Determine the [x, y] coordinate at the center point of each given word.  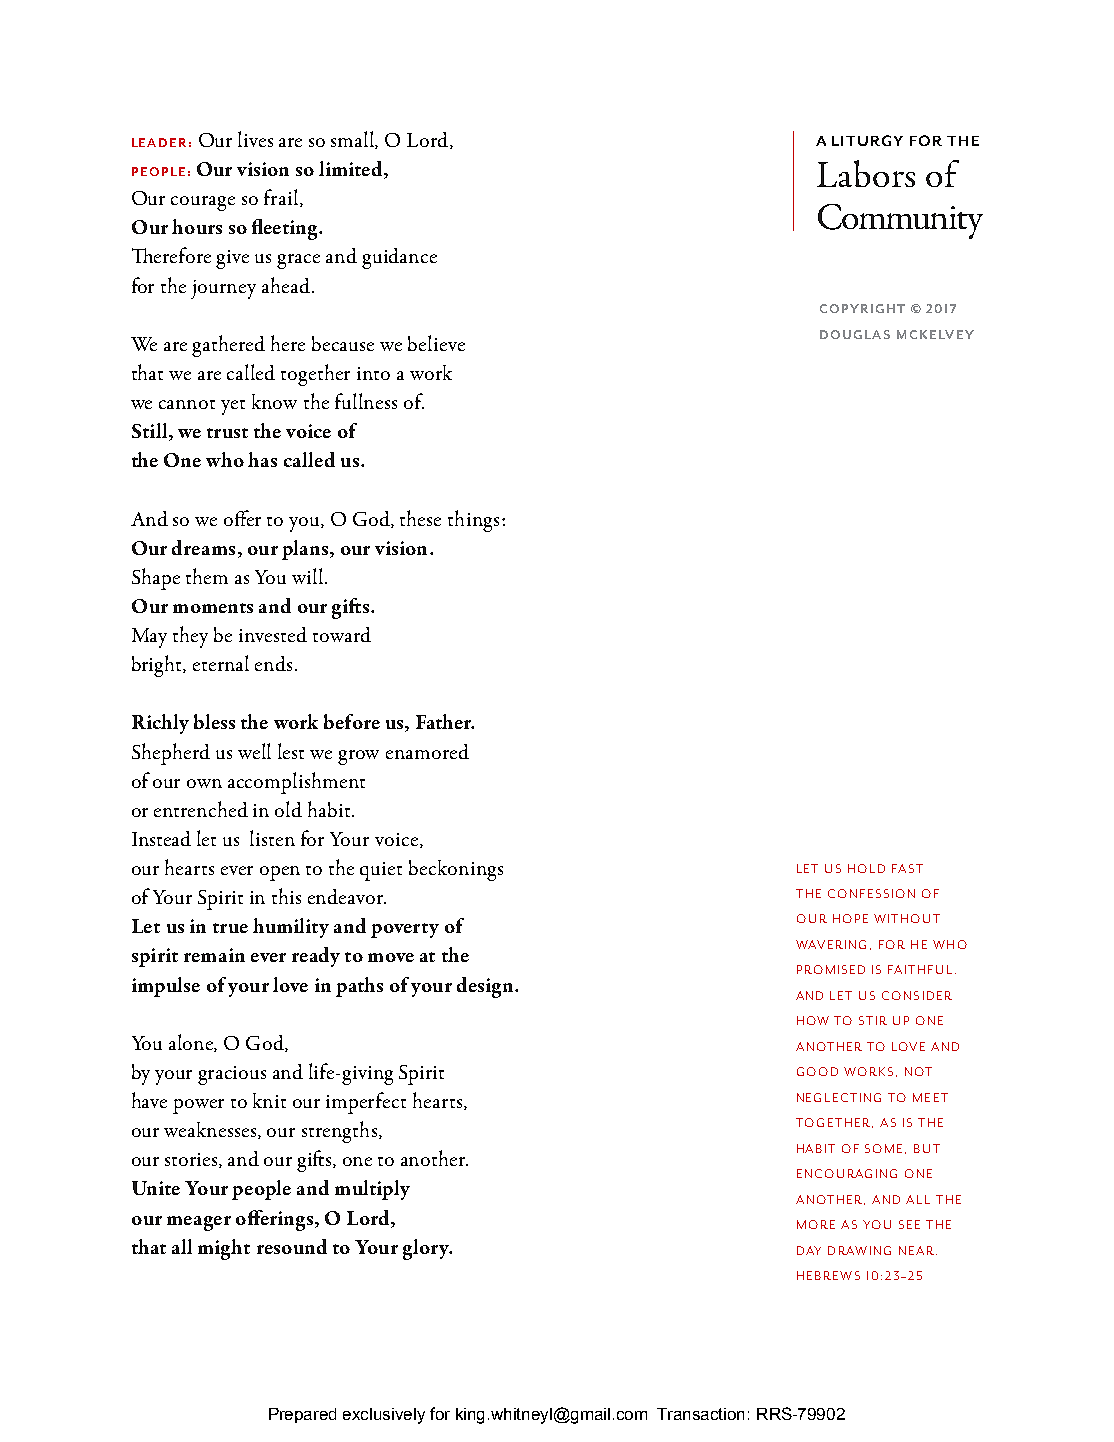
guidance [399, 258]
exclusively [384, 1416]
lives [255, 139]
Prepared [302, 1415]
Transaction [700, 1414]
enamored [427, 751]
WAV [810, 944]
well [254, 751]
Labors [866, 173]
